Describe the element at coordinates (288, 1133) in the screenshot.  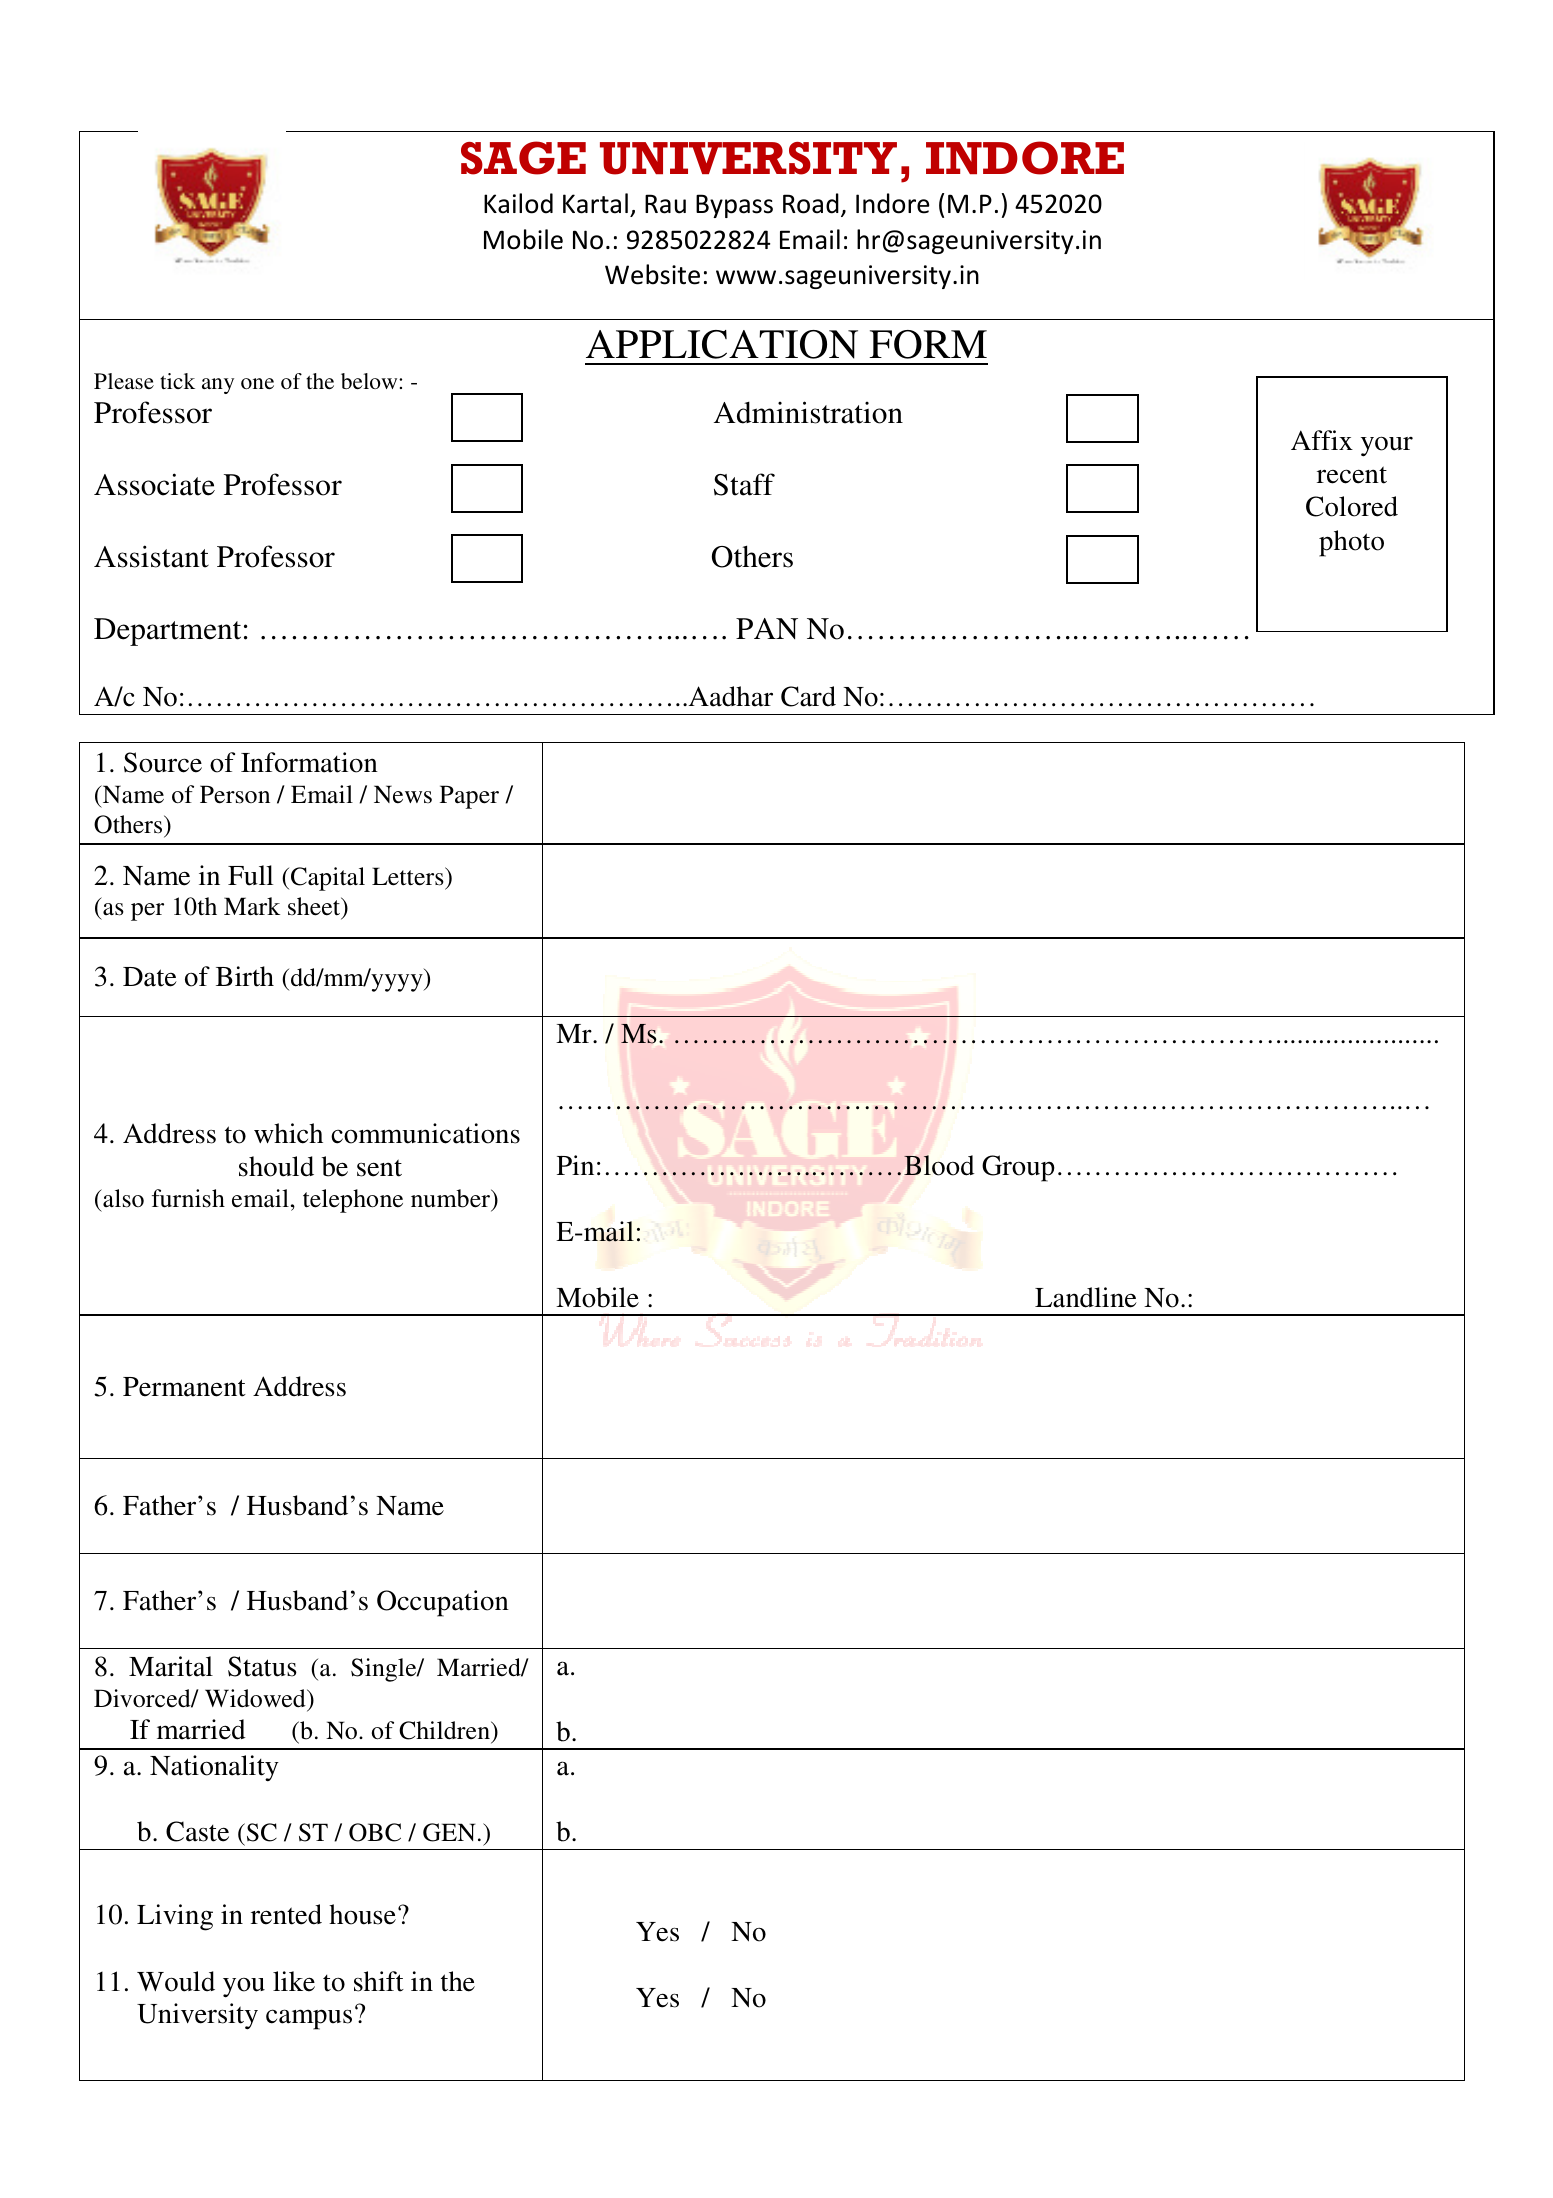
I see `which` at that location.
